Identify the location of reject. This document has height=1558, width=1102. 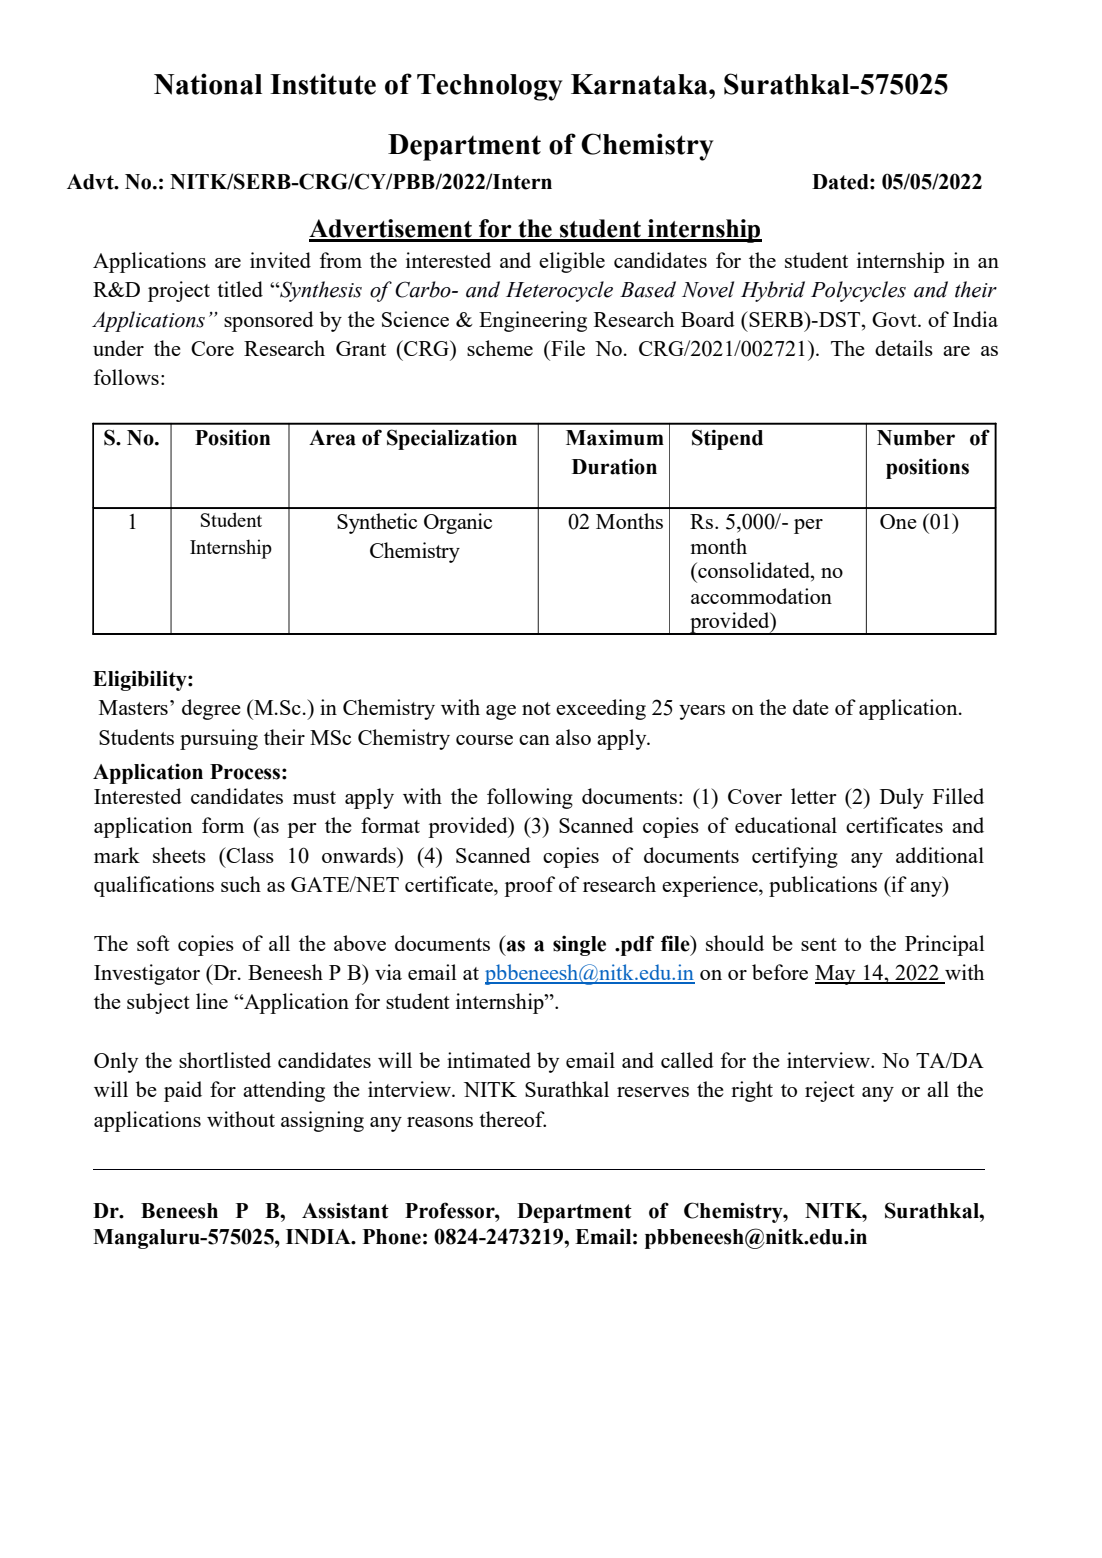
(830, 1091).
